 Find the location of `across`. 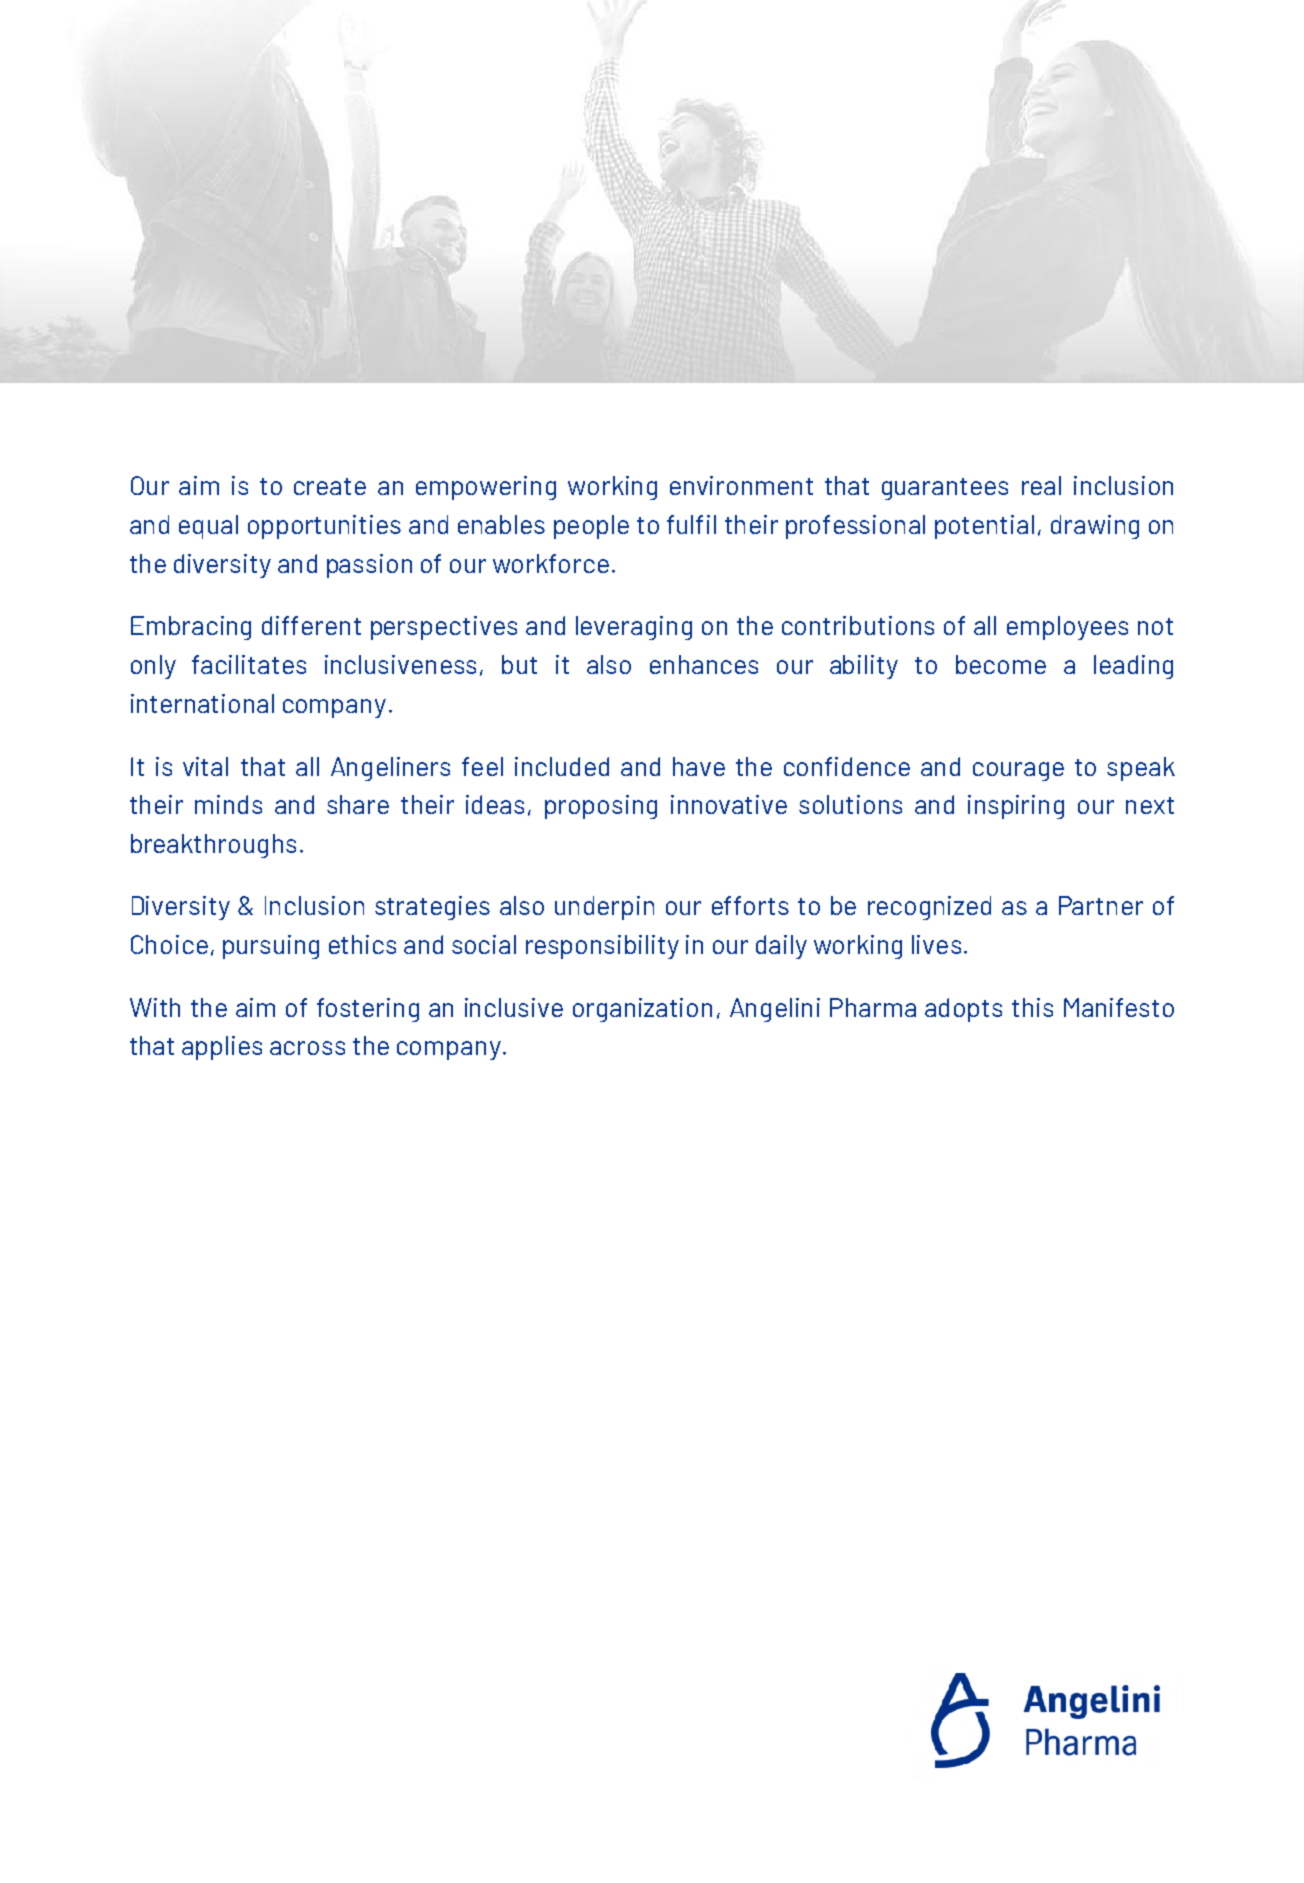

across is located at coordinates (307, 1048).
